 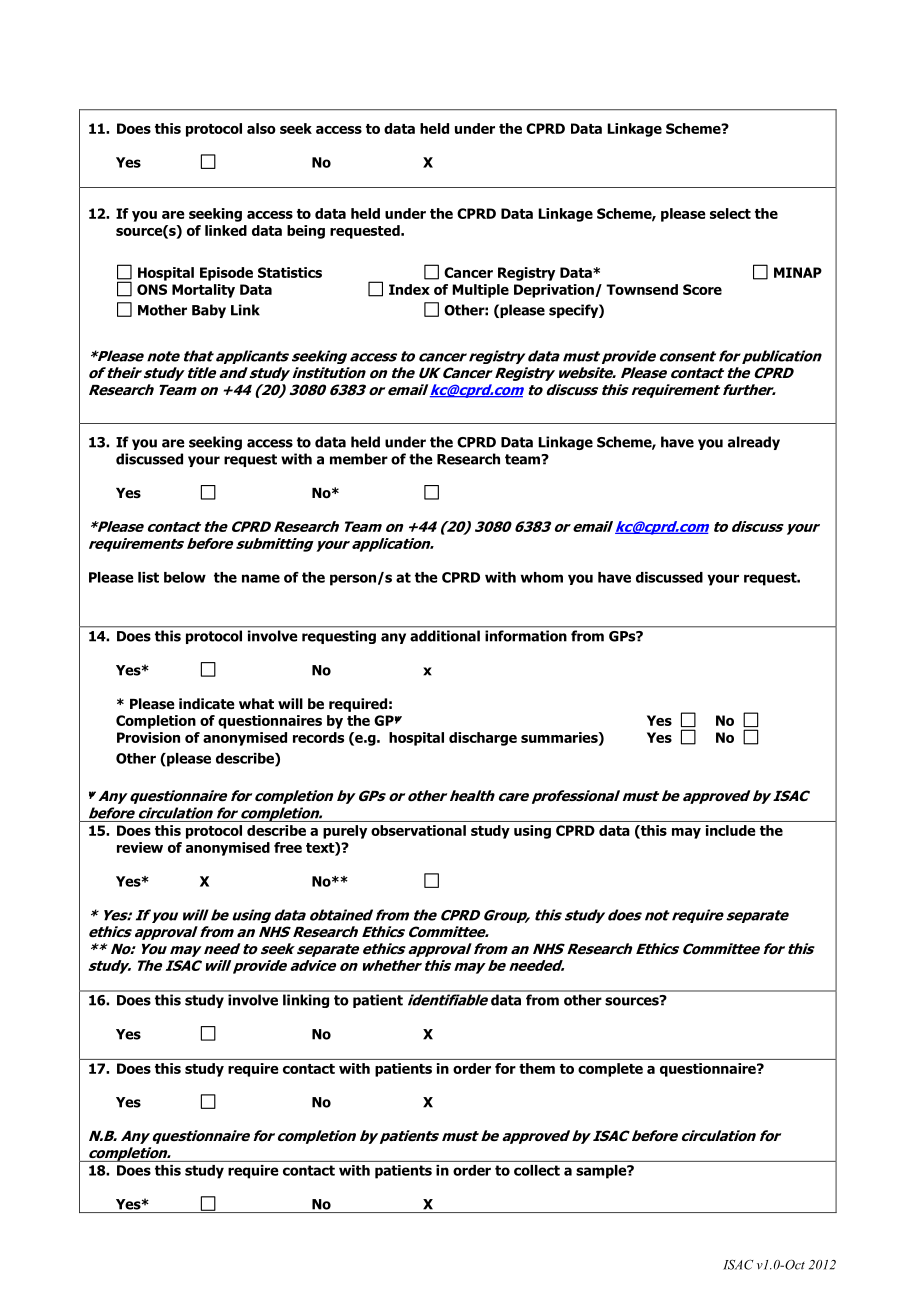 I want to click on them, so click(x=537, y=1068).
